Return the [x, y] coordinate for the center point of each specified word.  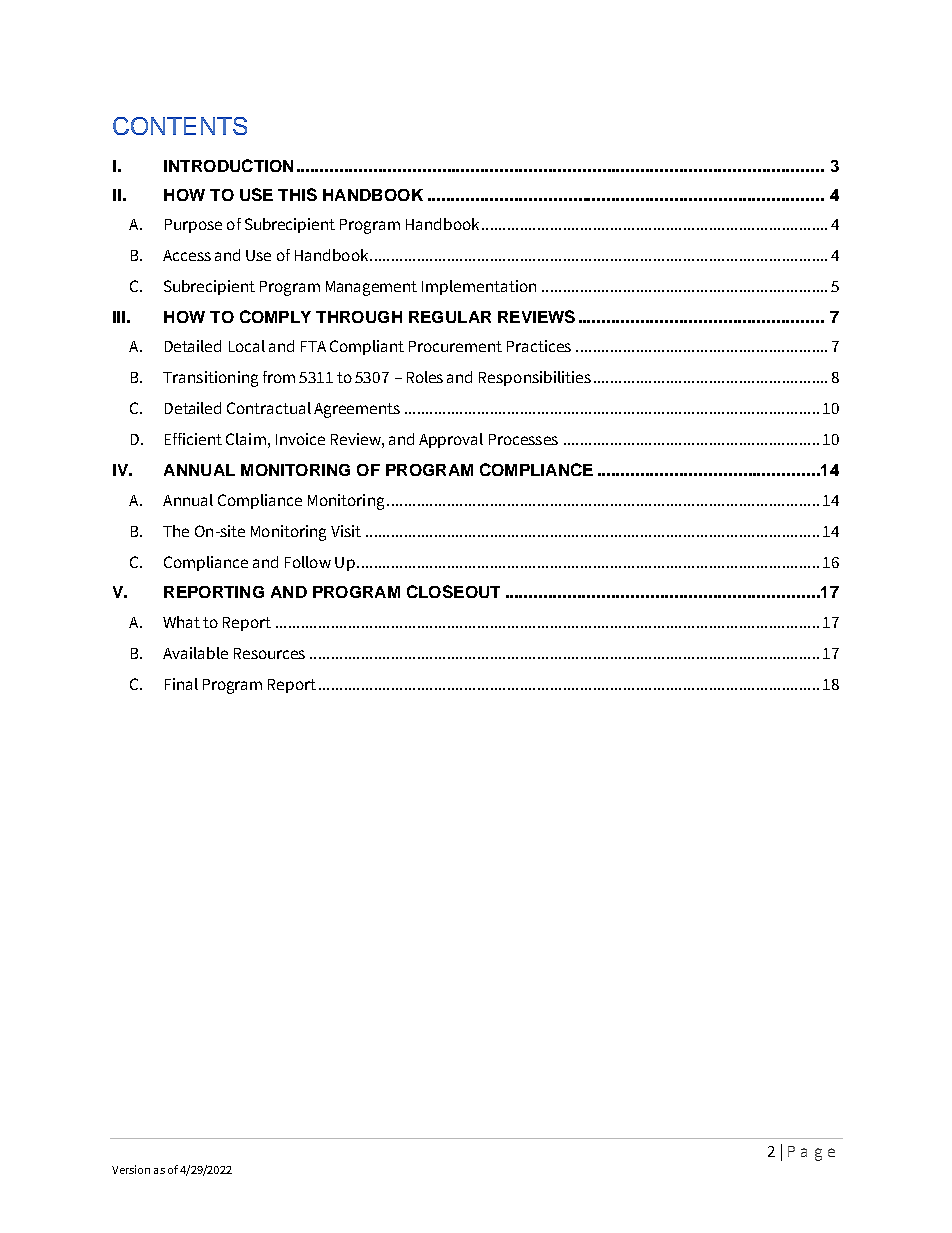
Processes [523, 439]
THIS [297, 194]
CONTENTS [180, 126]
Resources [269, 653]
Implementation [479, 287]
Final [181, 684]
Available [195, 653]
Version [131, 1169]
